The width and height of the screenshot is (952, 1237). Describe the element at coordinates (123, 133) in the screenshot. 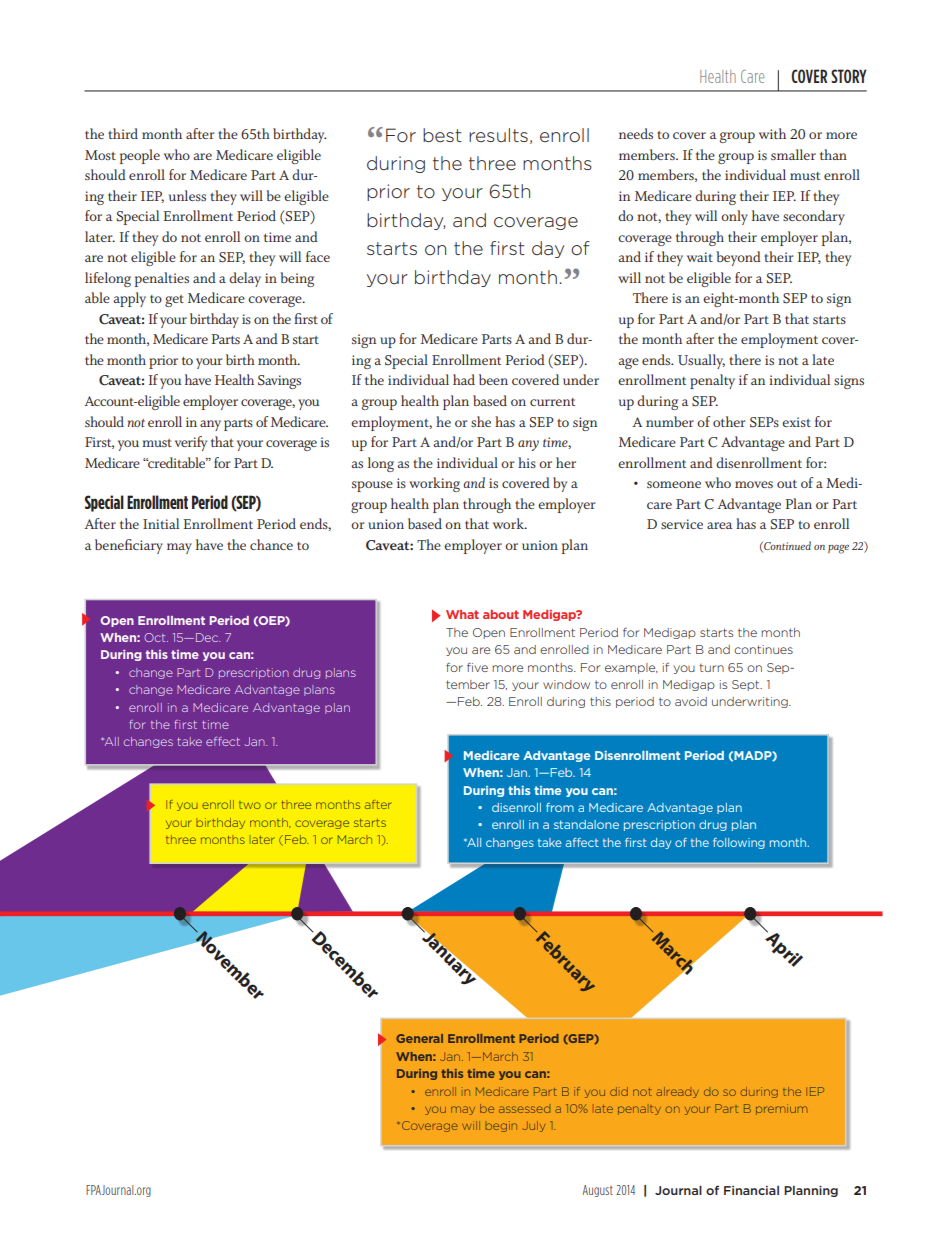

I see `third` at that location.
